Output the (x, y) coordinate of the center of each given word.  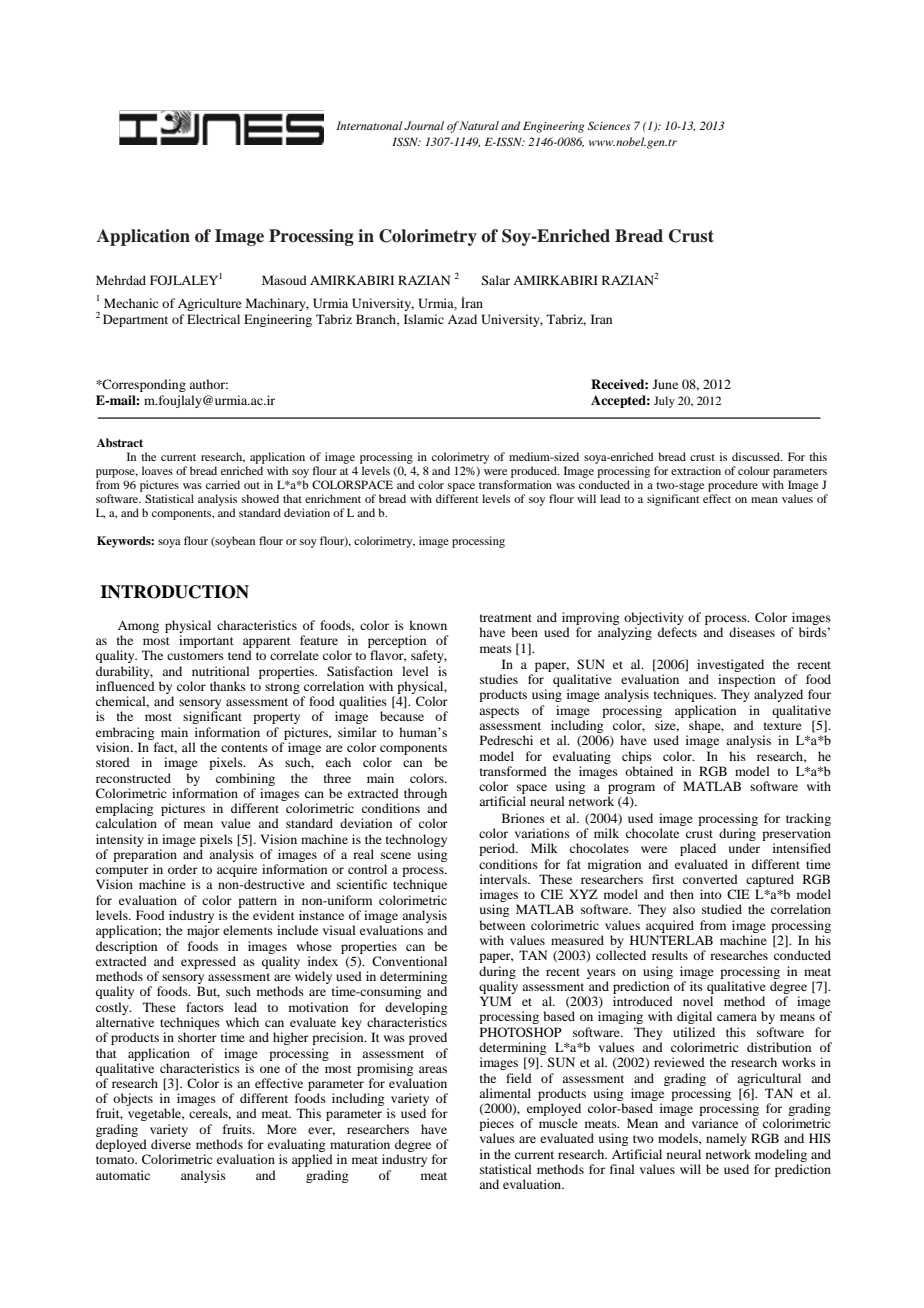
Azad (462, 319)
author (208, 384)
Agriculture (210, 304)
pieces (496, 1126)
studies (499, 679)
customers (195, 656)
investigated (730, 665)
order (183, 869)
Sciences (609, 125)
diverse (171, 1144)
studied (722, 909)
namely (726, 1139)
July (664, 402)
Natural (479, 125)
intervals (504, 879)
